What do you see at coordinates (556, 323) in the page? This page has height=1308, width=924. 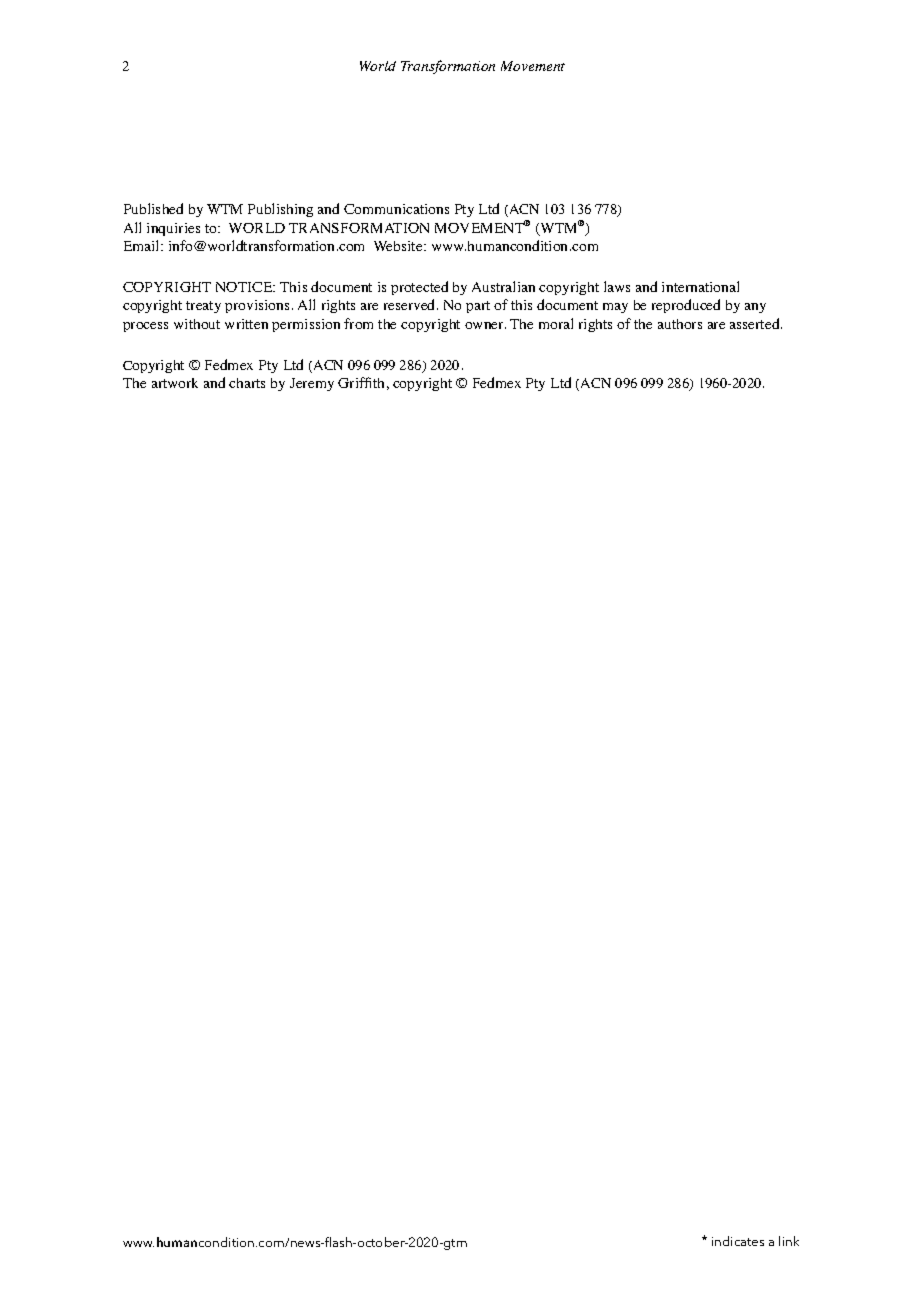 I see `moral` at bounding box center [556, 323].
